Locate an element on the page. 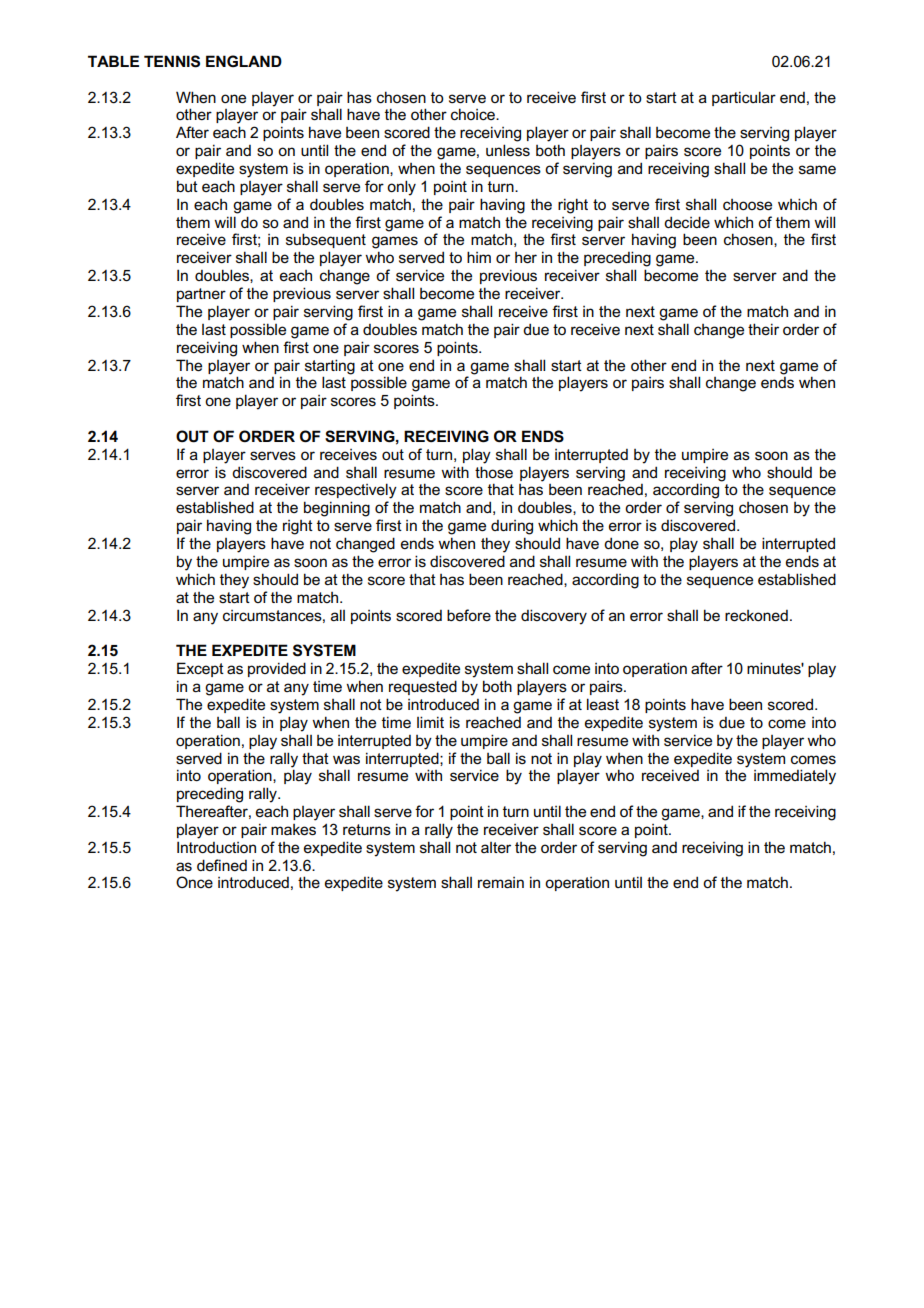  reckoned is located at coordinates (756, 616).
